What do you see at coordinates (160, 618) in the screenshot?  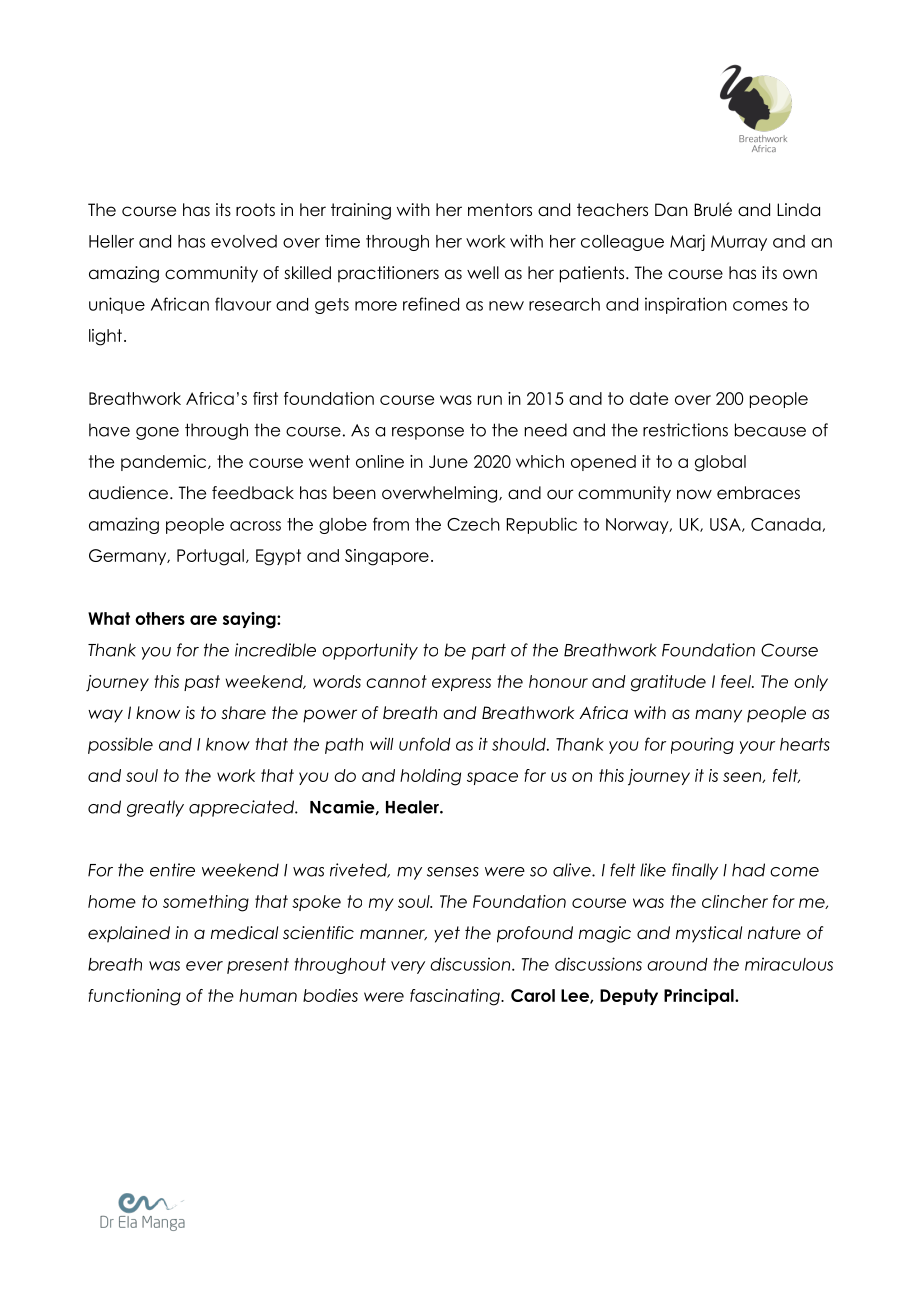 I see `others` at bounding box center [160, 618].
